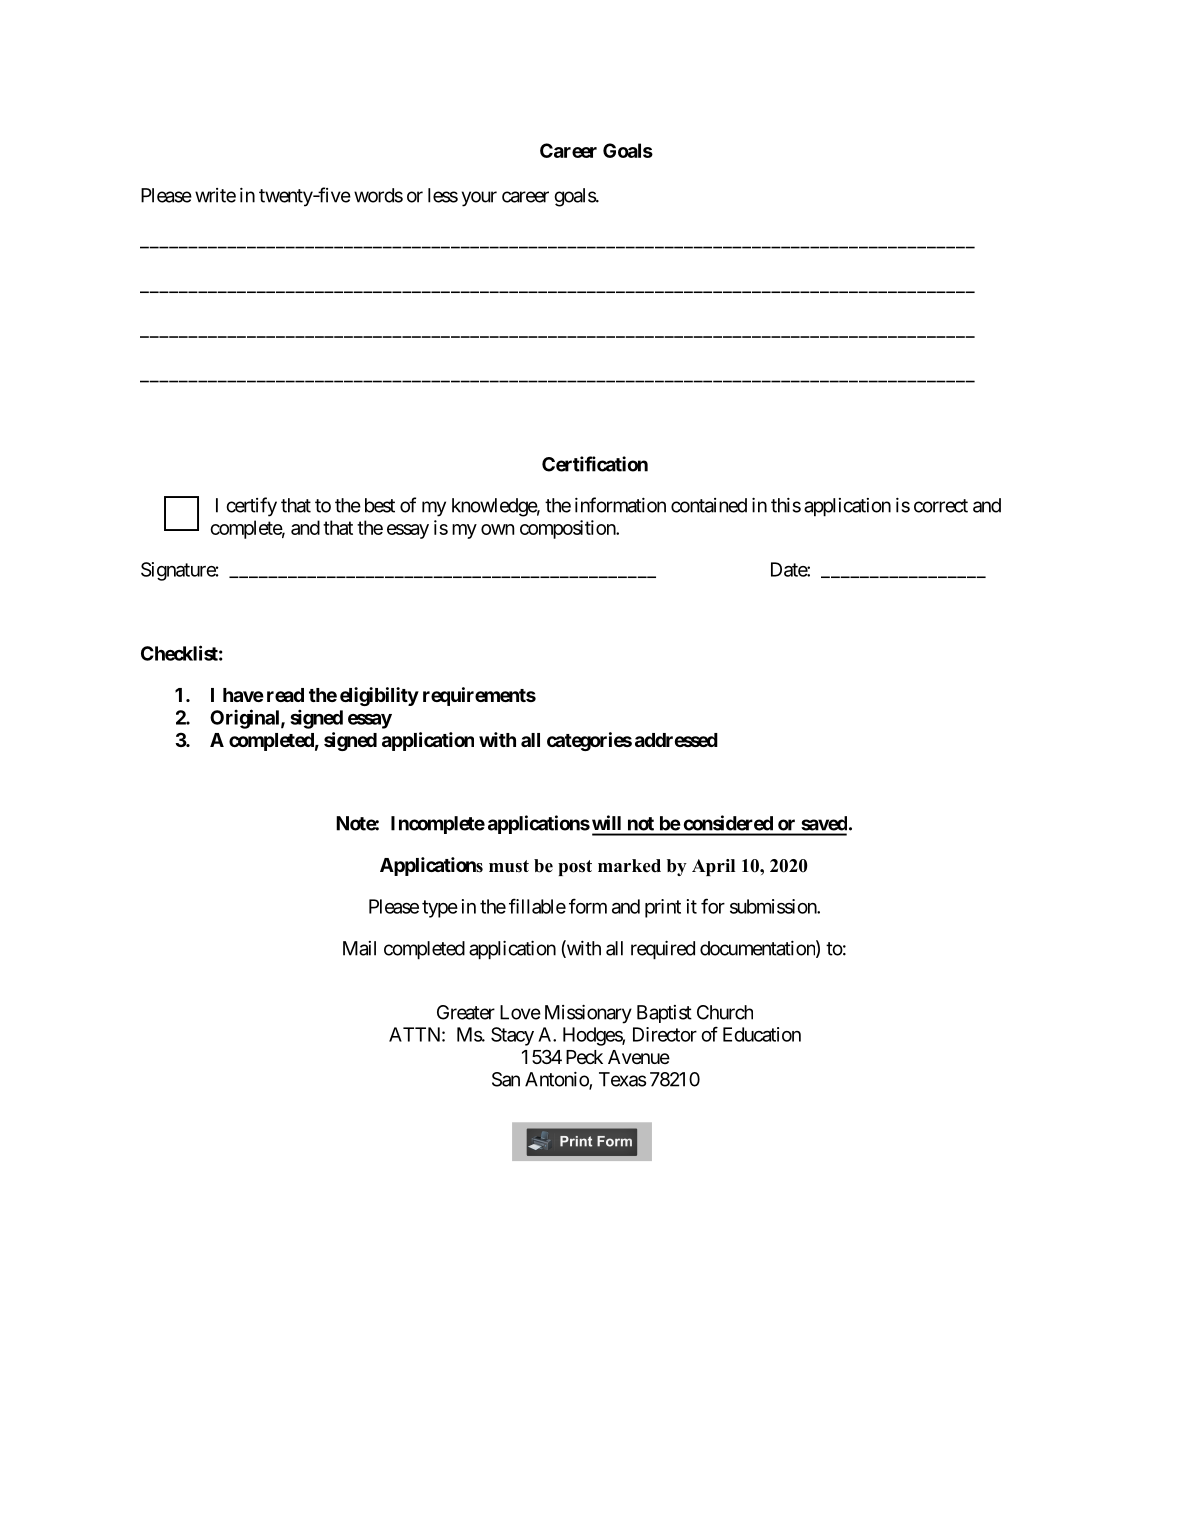  I want to click on Peck, so click(584, 1057).
